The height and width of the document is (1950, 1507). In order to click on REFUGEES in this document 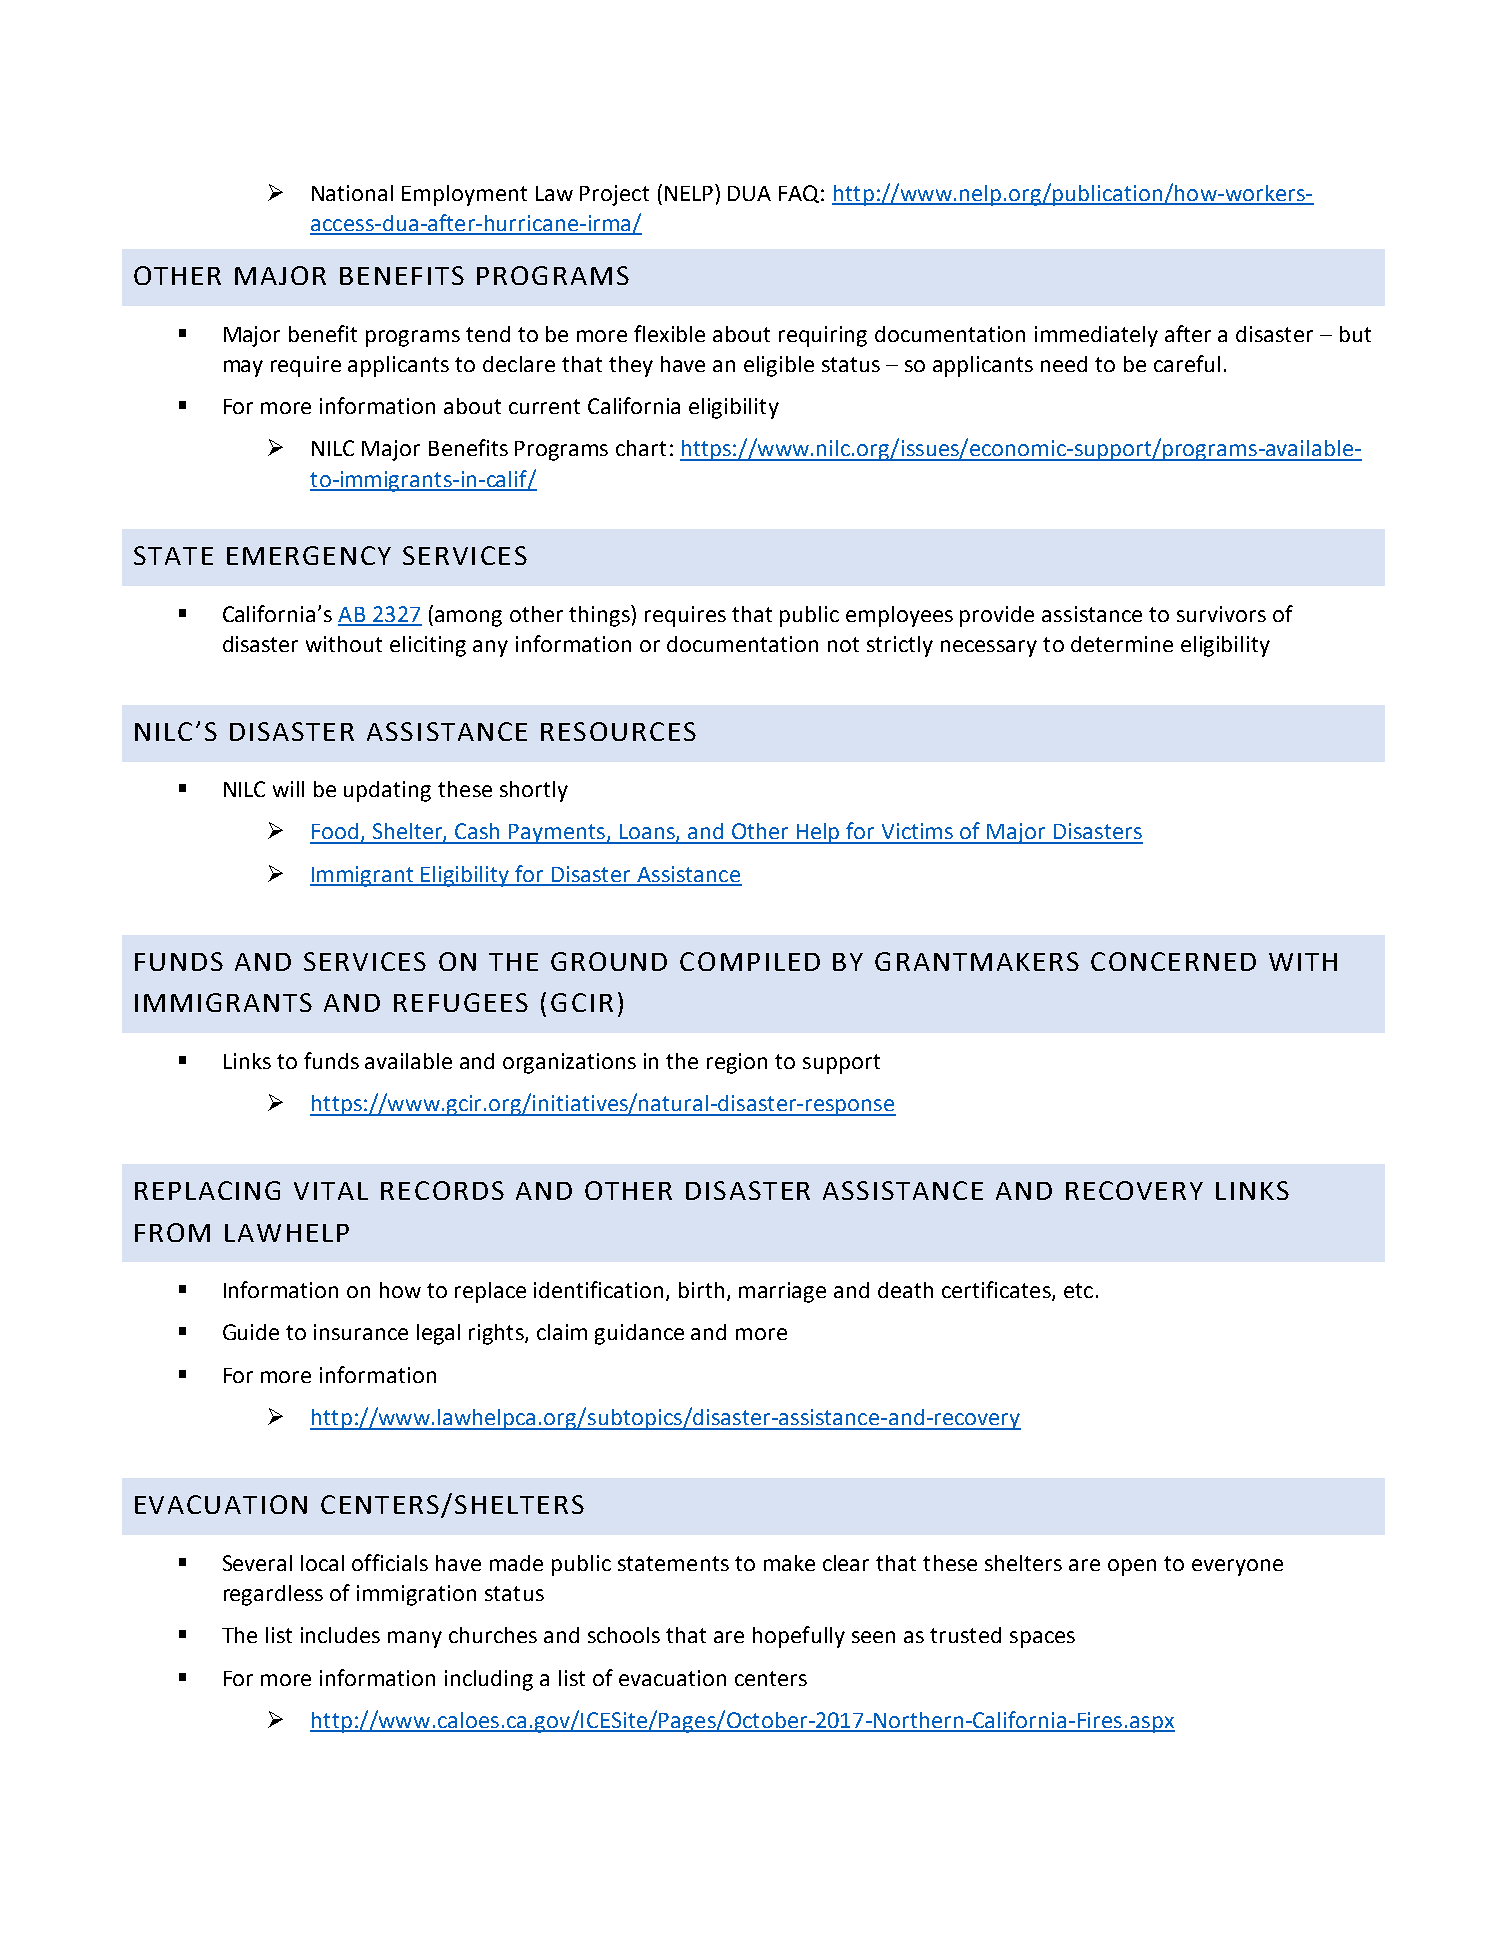, I will do `click(461, 1002)`.
